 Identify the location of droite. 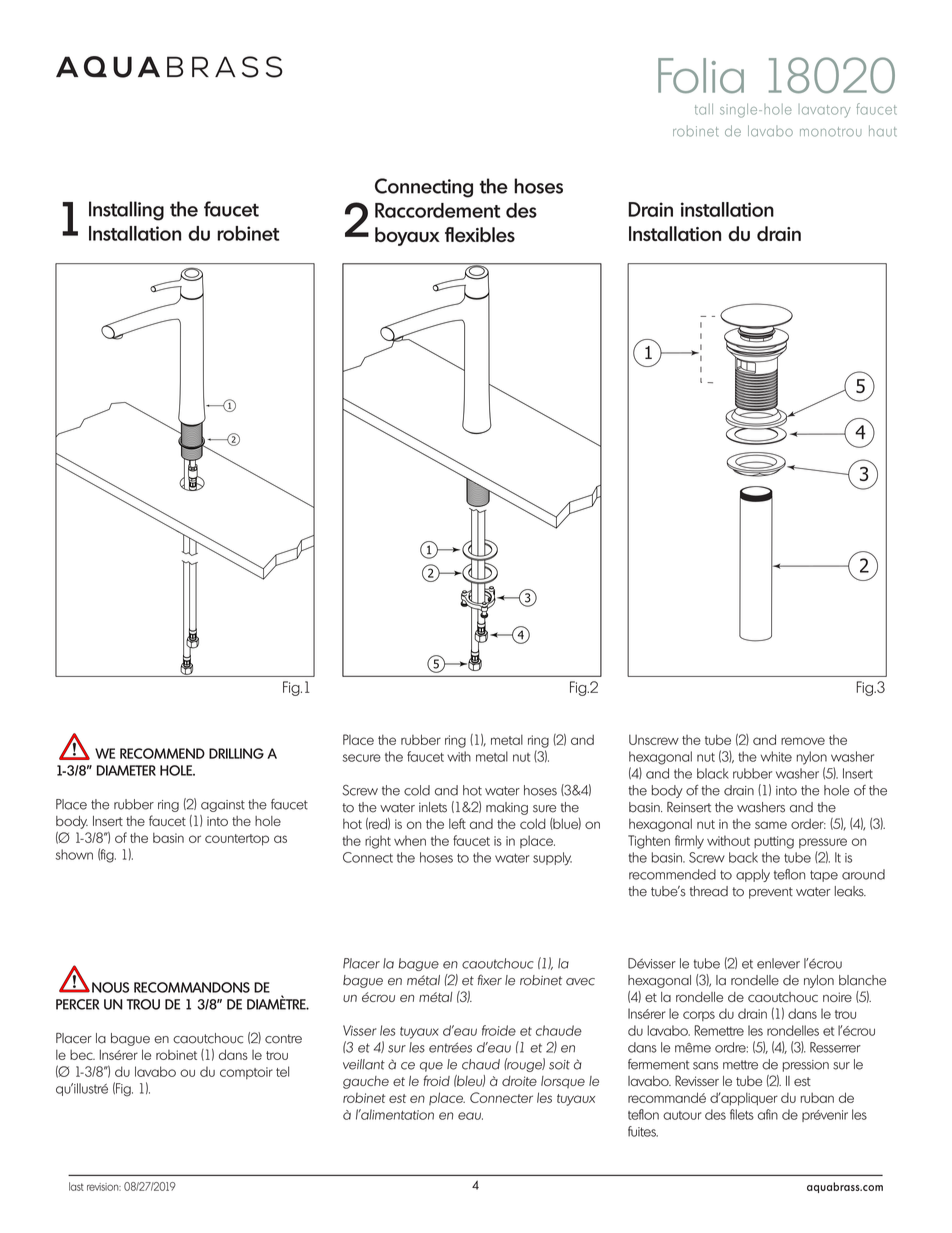
(519, 1081).
